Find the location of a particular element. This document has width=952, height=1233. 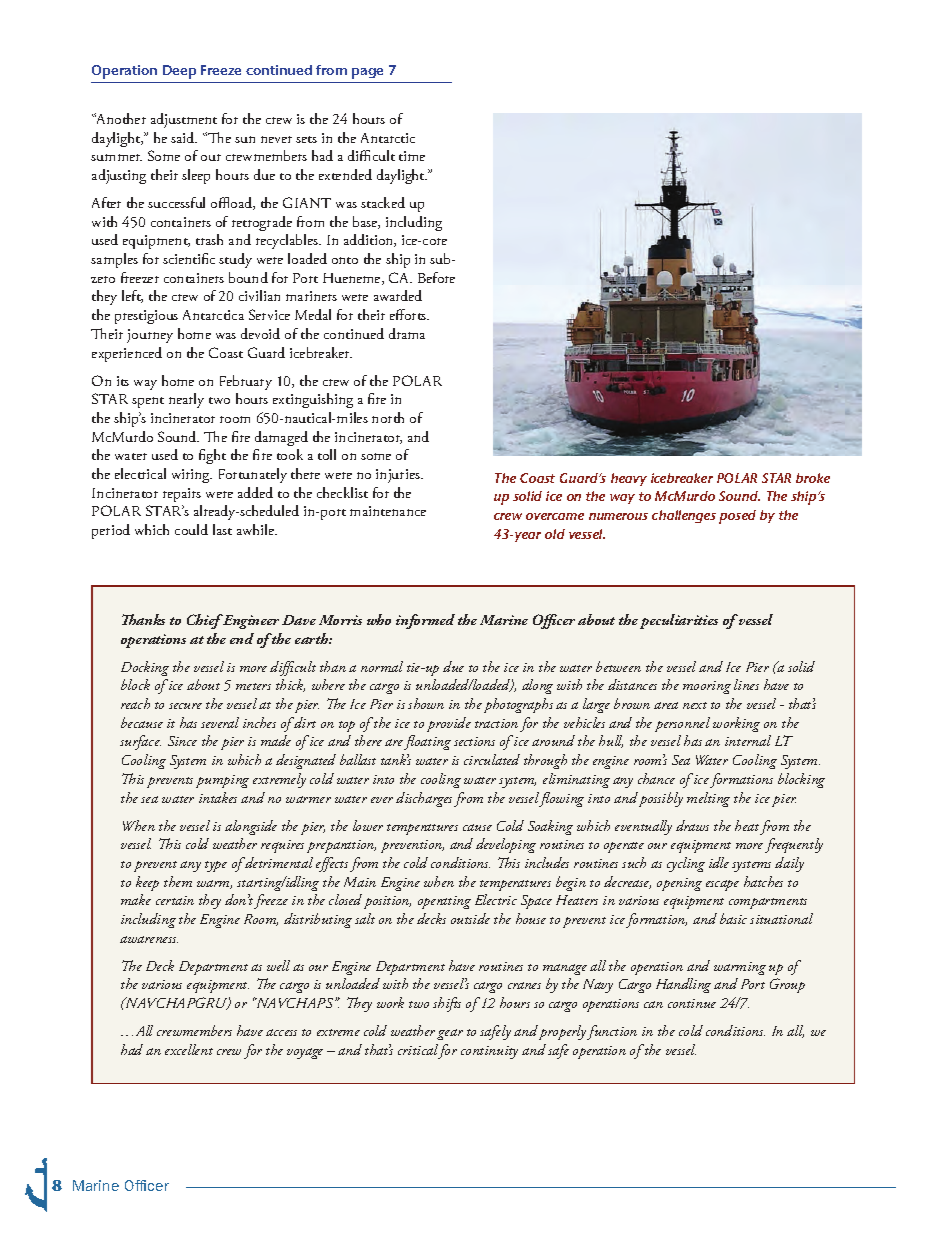

time is located at coordinates (412, 156).
